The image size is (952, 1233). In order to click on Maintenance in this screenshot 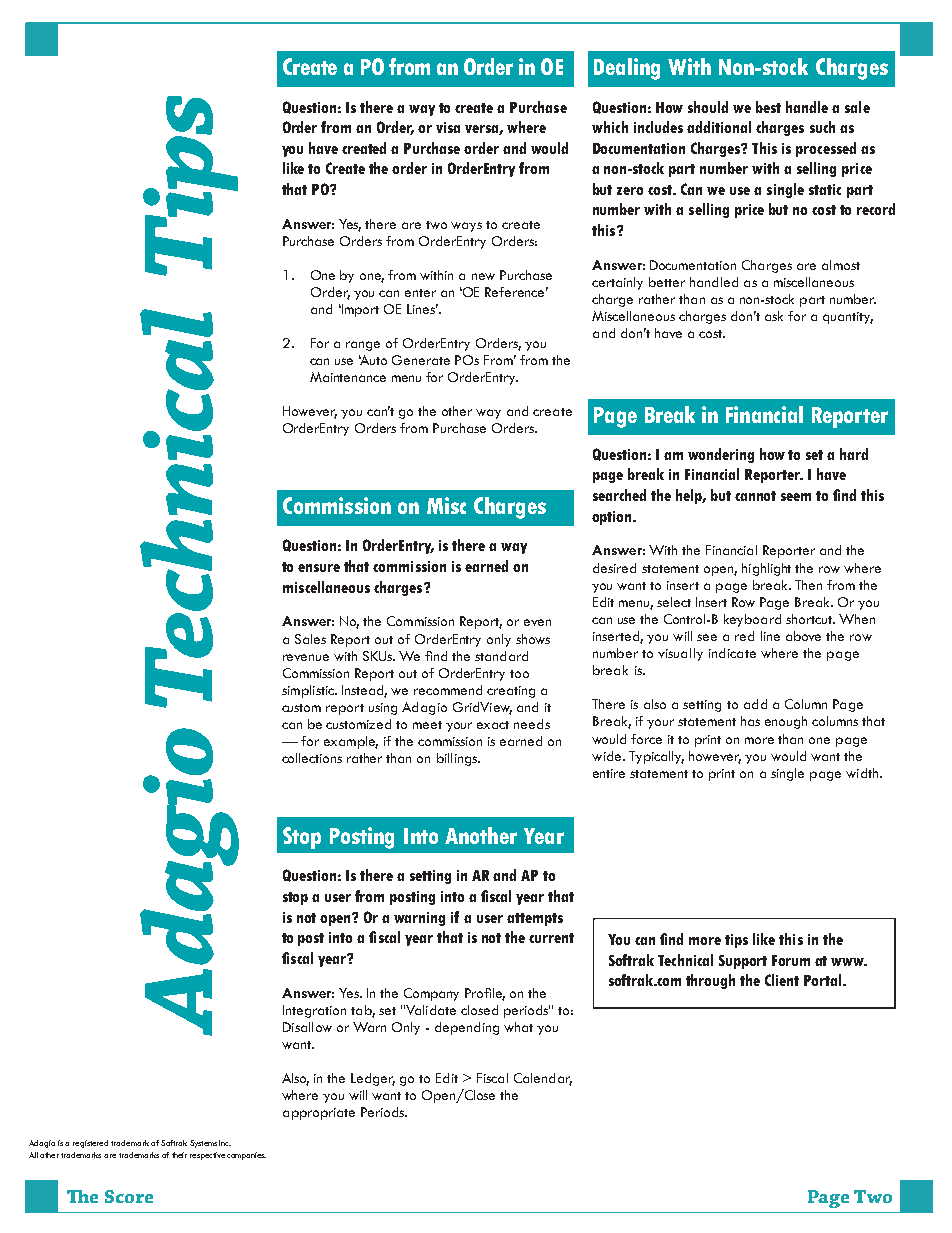, I will do `click(348, 377)`.
